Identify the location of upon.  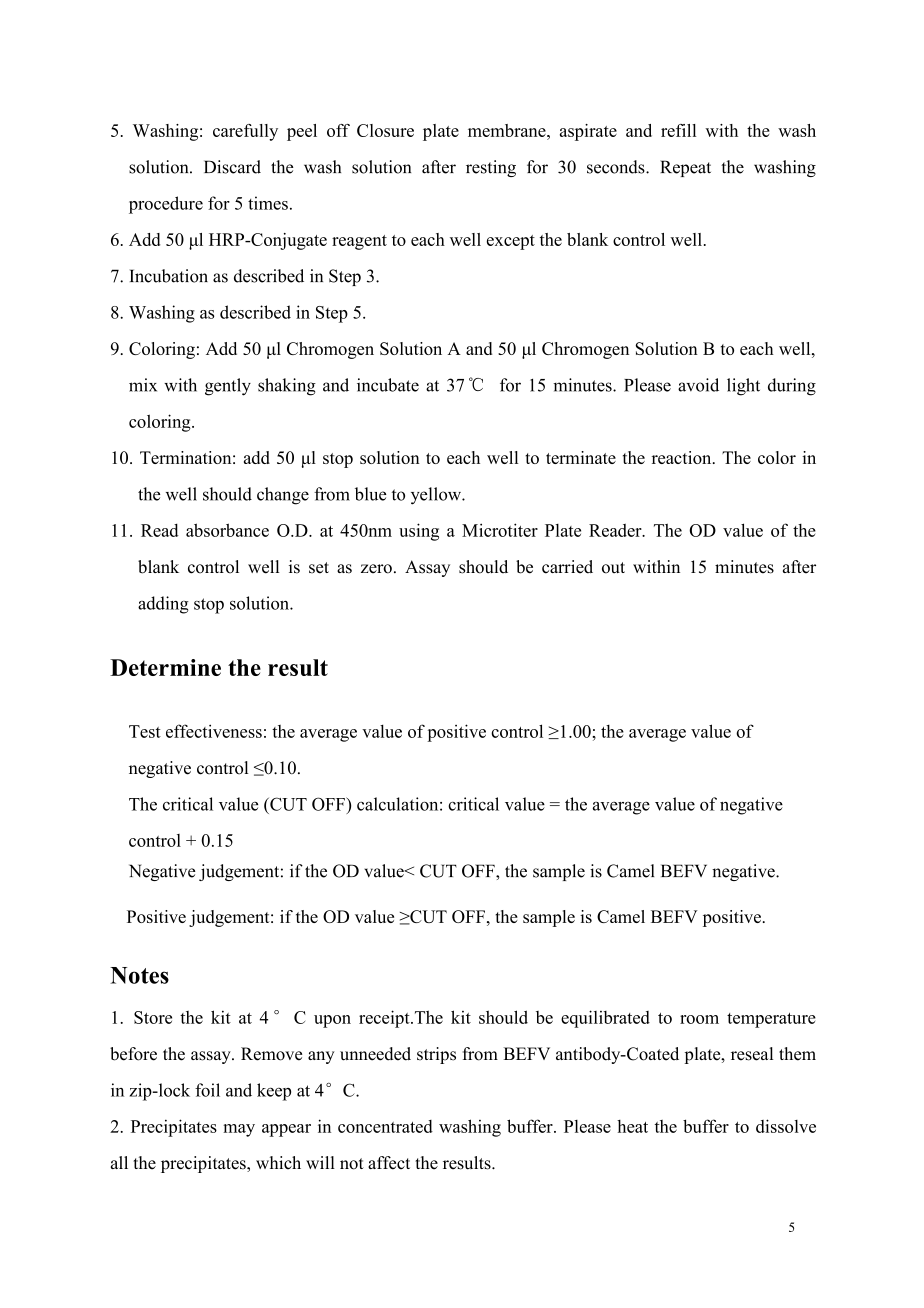
(332, 1021).
